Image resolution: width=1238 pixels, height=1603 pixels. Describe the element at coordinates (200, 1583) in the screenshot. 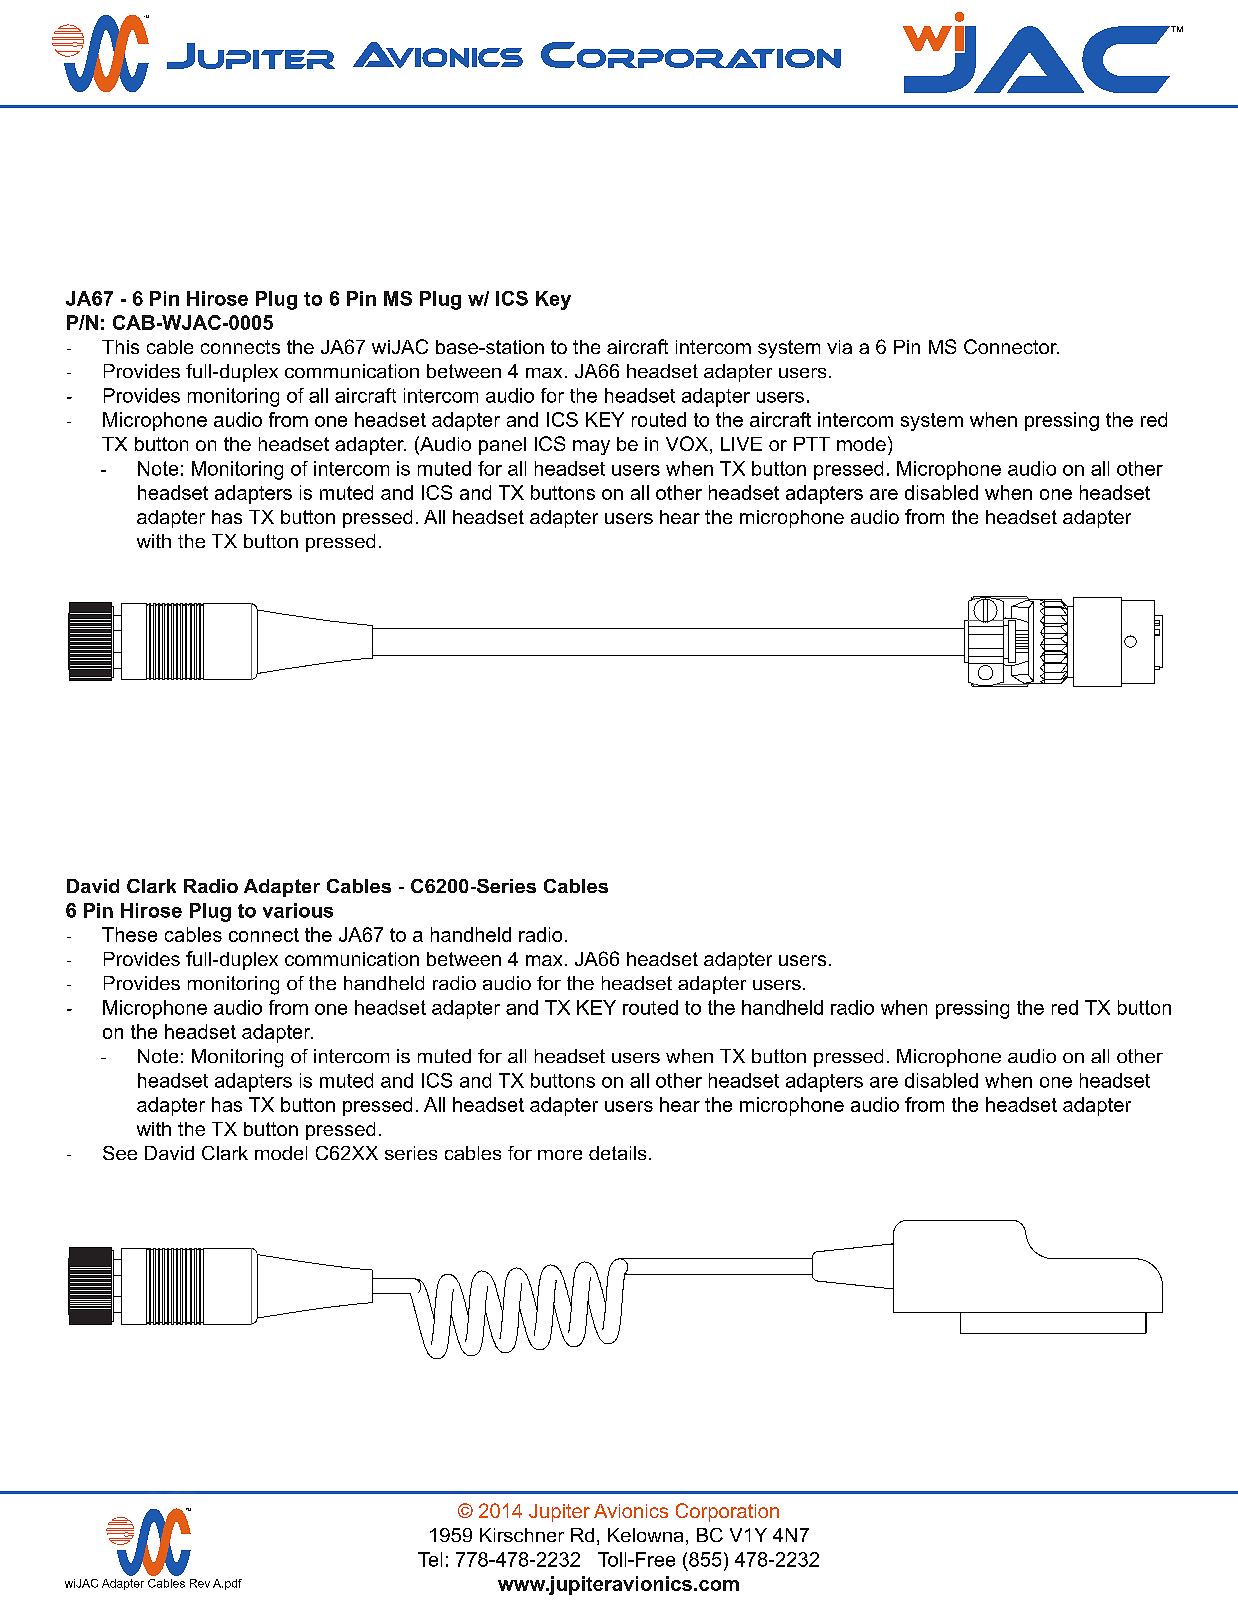

I see `Rev` at that location.
